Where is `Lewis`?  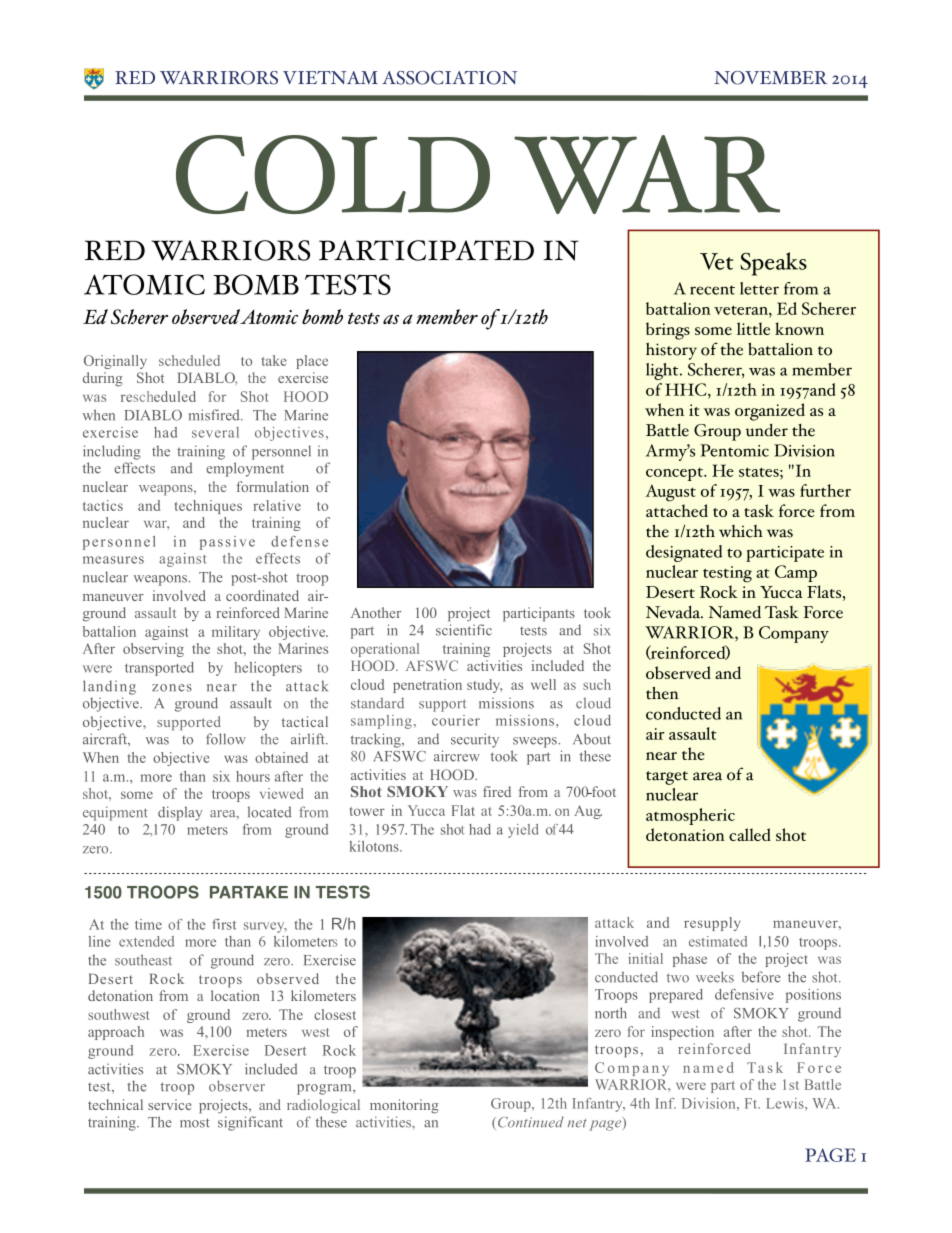 Lewis is located at coordinates (786, 1103).
